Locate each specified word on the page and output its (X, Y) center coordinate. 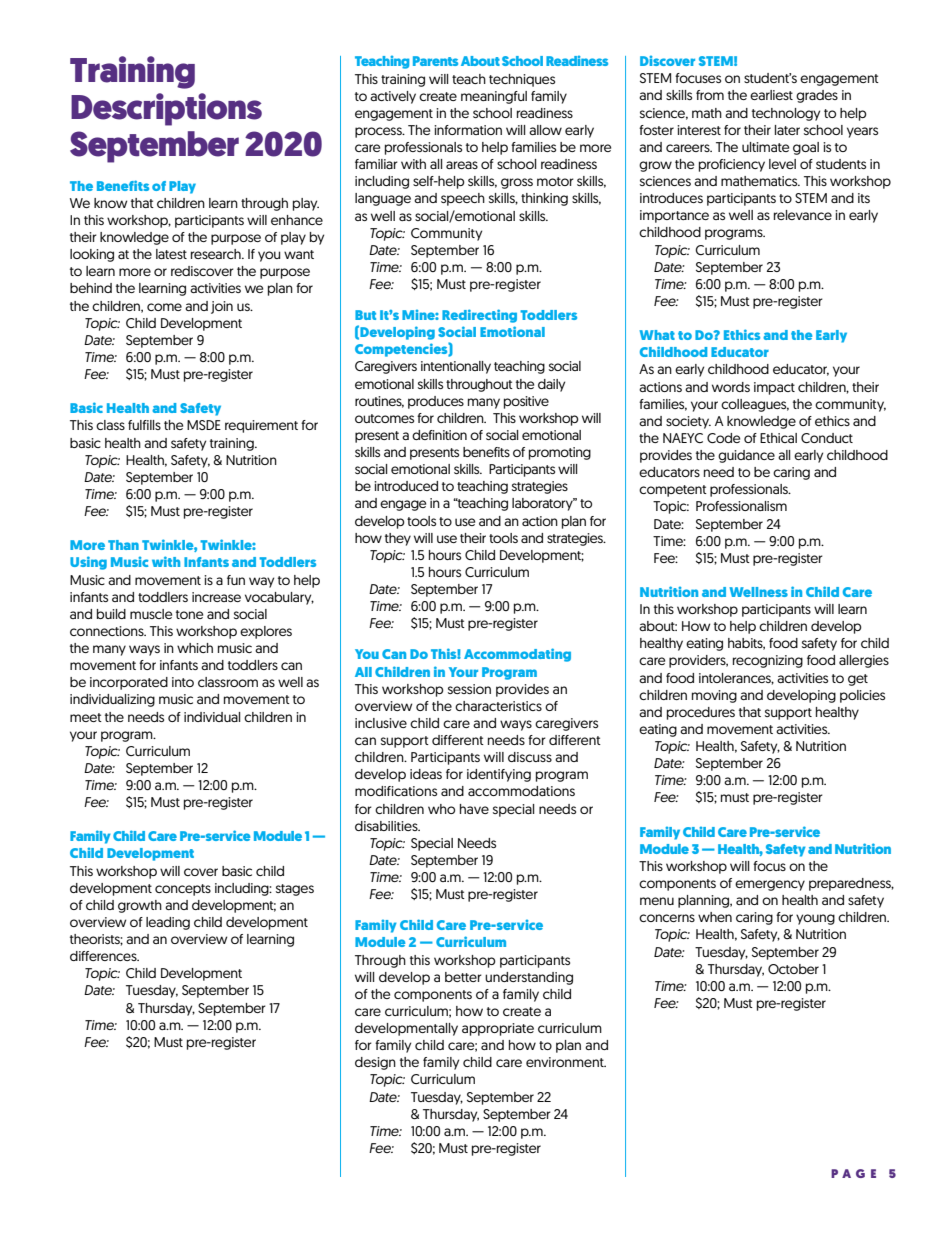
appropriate (498, 1029)
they (398, 539)
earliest (771, 95)
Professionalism (741, 506)
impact (774, 388)
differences (104, 956)
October (793, 969)
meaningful (494, 97)
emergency (770, 885)
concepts (183, 890)
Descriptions (166, 109)
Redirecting (479, 316)
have (474, 809)
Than (123, 545)
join (222, 307)
